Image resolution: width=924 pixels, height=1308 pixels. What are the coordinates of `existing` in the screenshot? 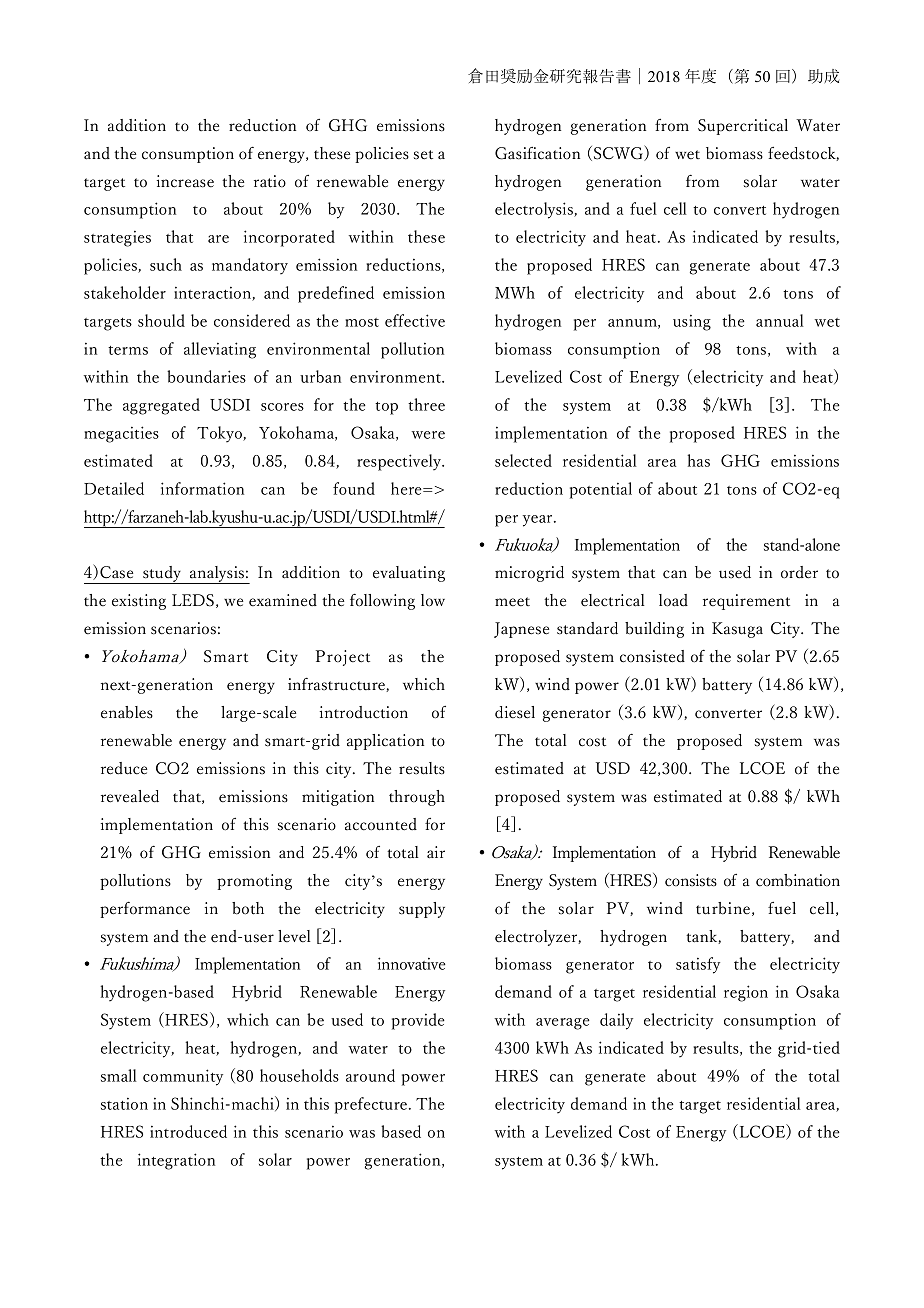 It's located at (139, 602).
